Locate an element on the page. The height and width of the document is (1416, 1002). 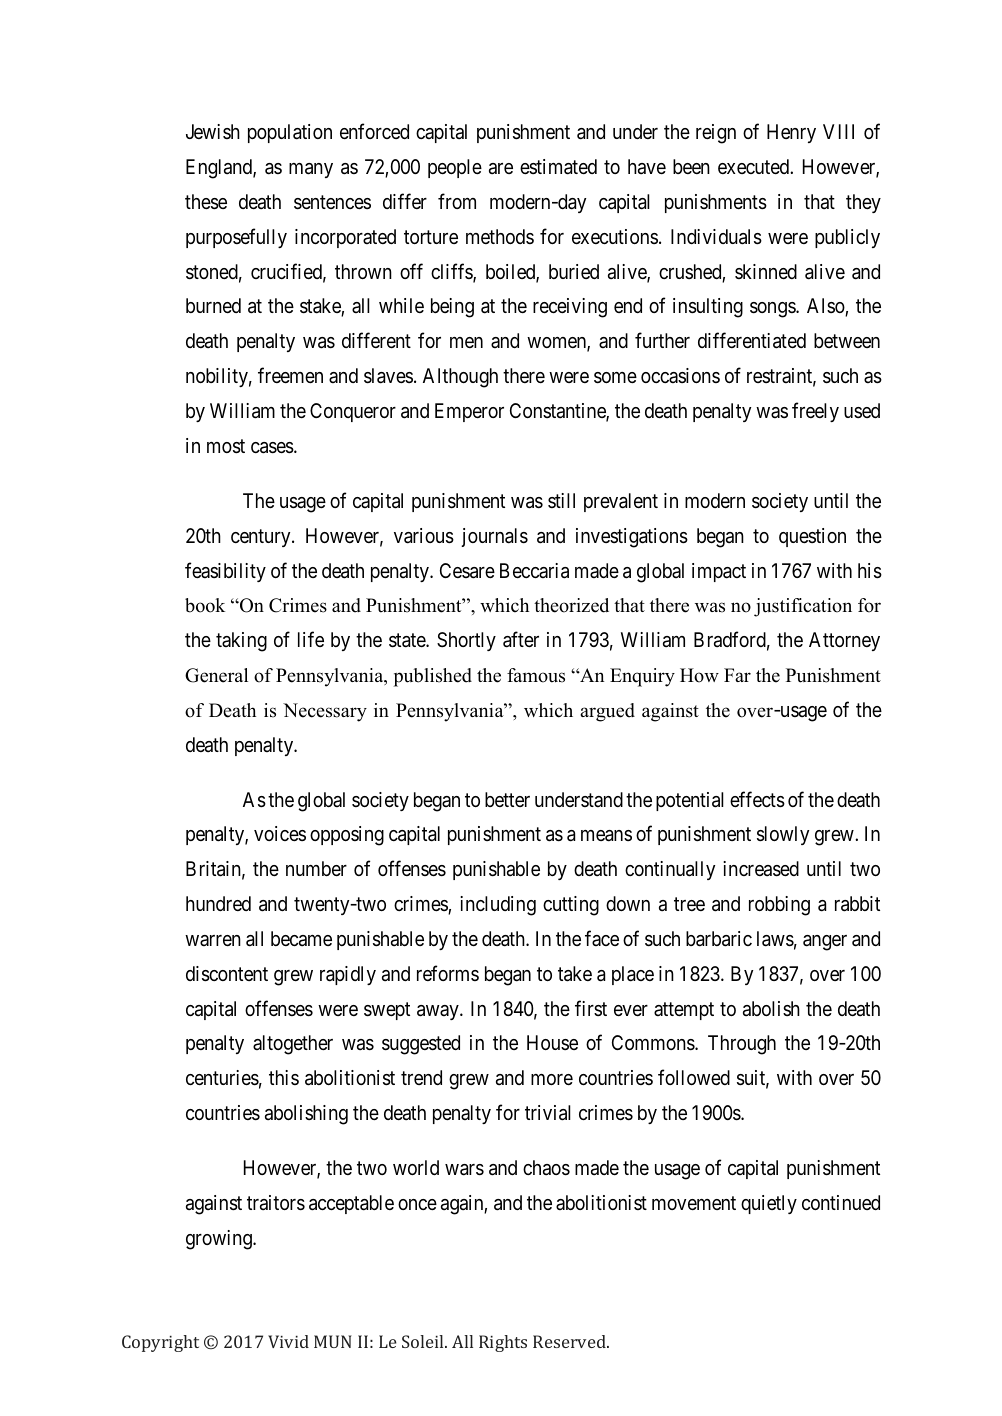
altogether is located at coordinates (293, 1045).
